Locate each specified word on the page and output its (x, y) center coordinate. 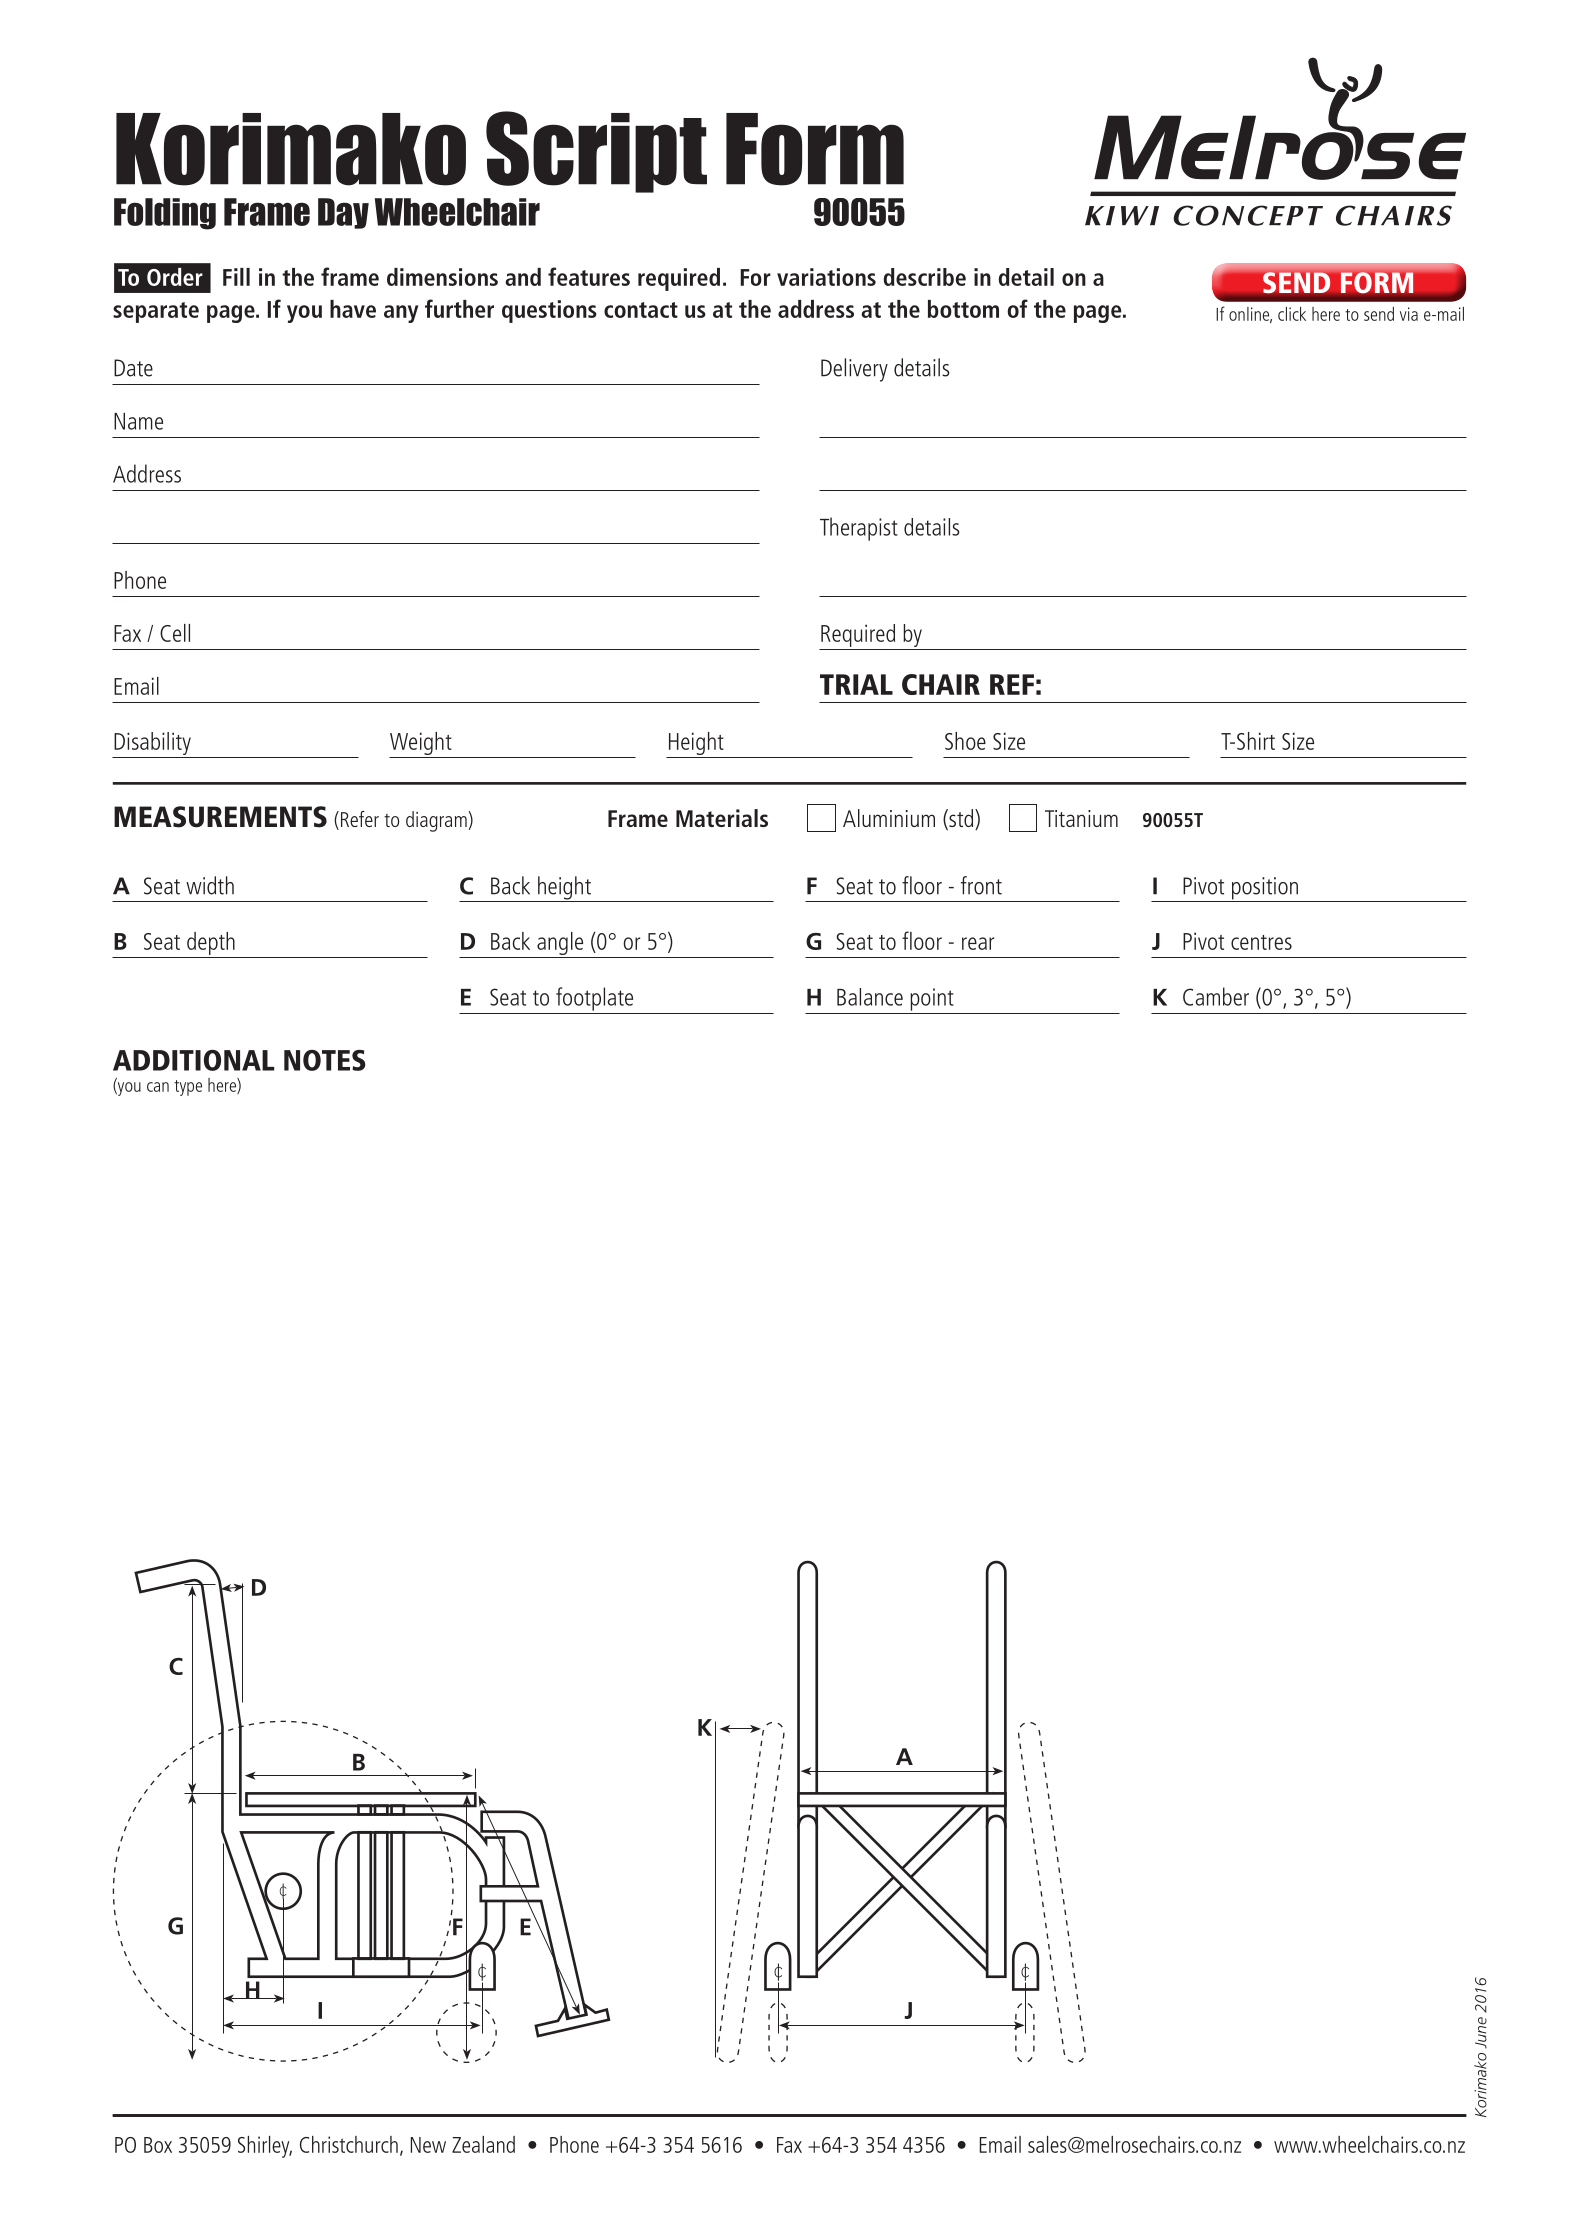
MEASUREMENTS (220, 817)
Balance (870, 997)
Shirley (265, 2147)
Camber (1216, 996)
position (1264, 889)
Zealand (483, 2144)
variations (826, 277)
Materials (722, 818)
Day (343, 213)
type (188, 1088)
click (1292, 314)
